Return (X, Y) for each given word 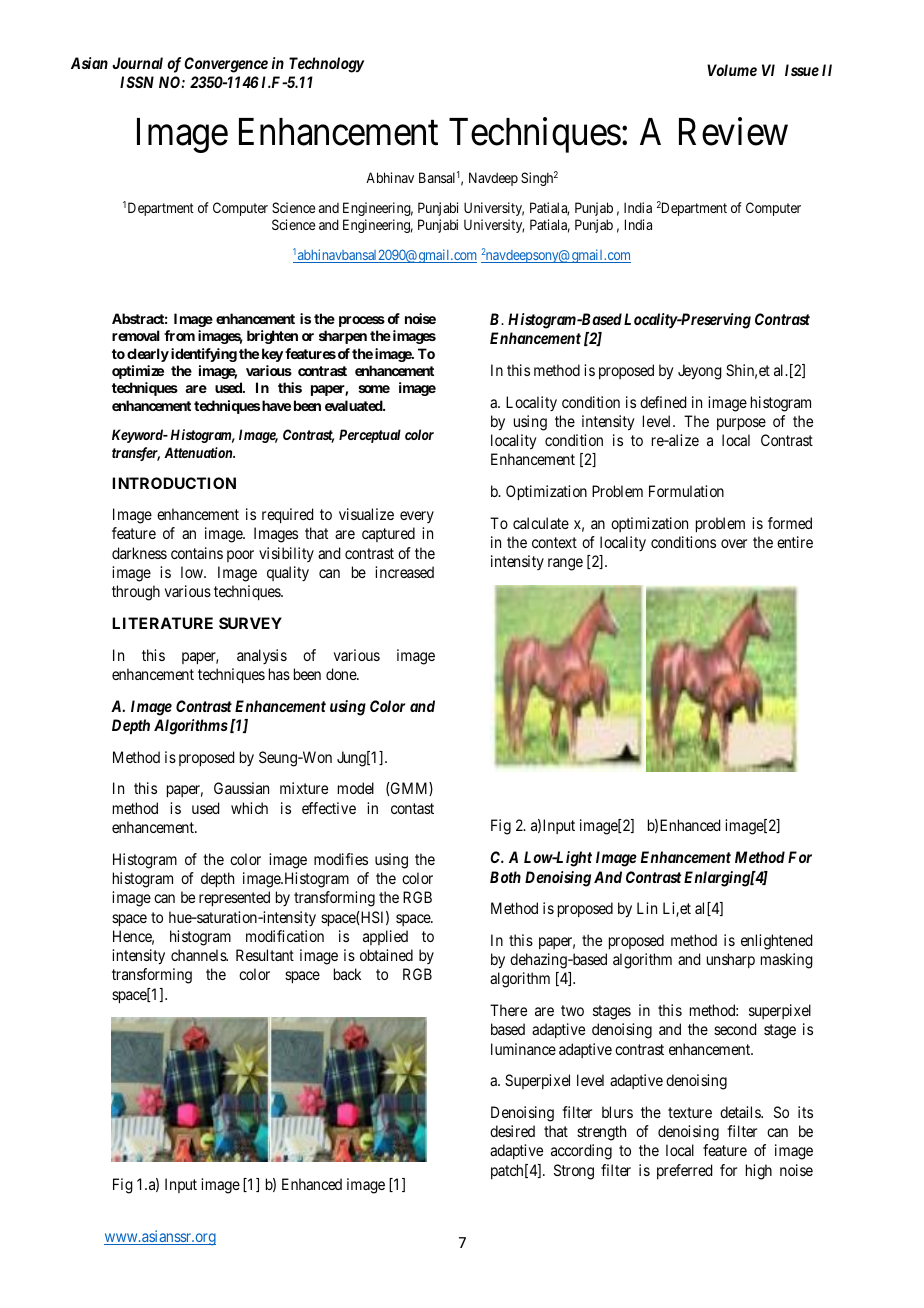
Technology (326, 65)
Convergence (226, 65)
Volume (732, 70)
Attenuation (199, 452)
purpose (741, 424)
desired (512, 1131)
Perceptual (370, 436)
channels (199, 955)
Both (505, 877)
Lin (647, 908)
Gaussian (241, 788)
